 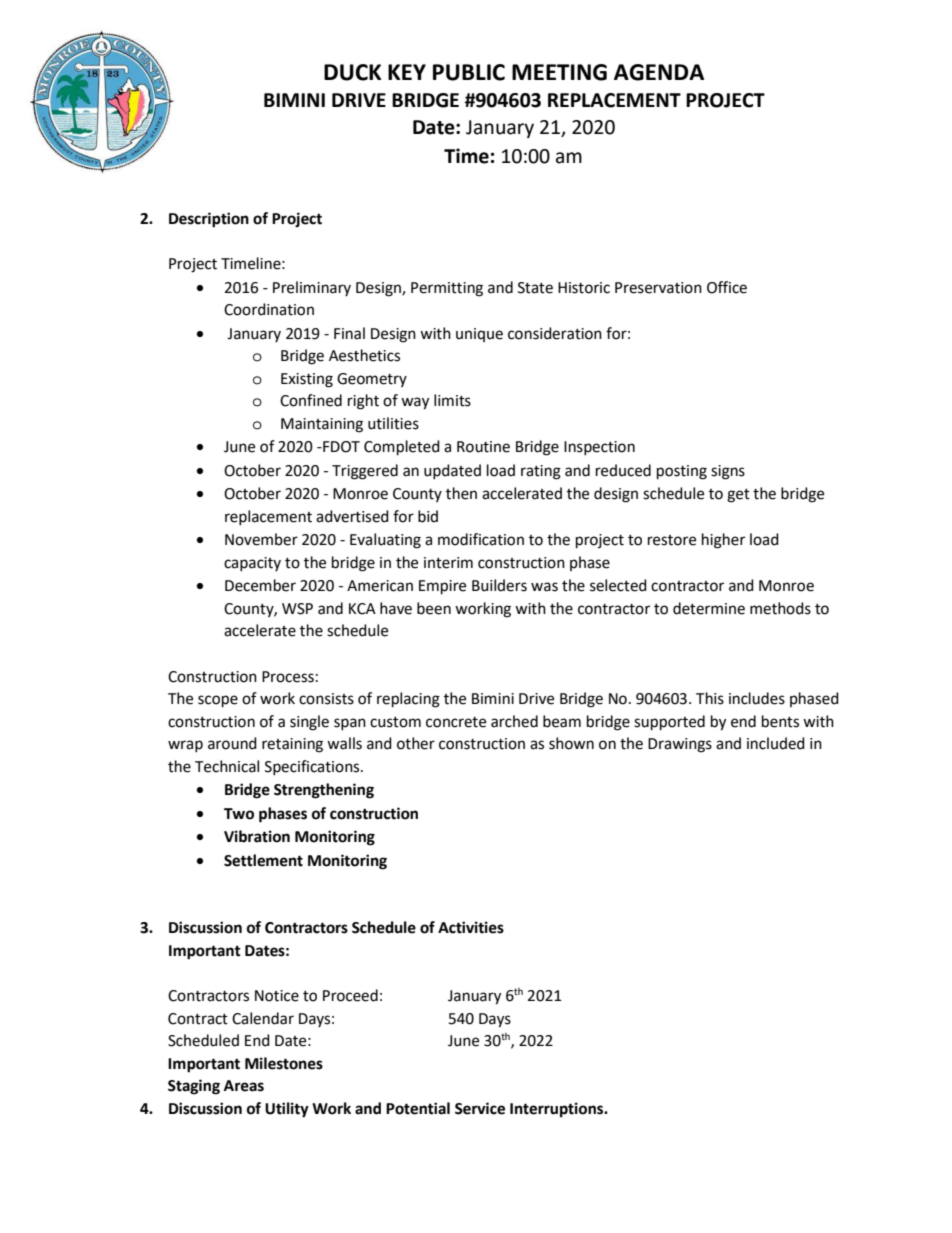 I want to click on Routine, so click(x=483, y=447).
